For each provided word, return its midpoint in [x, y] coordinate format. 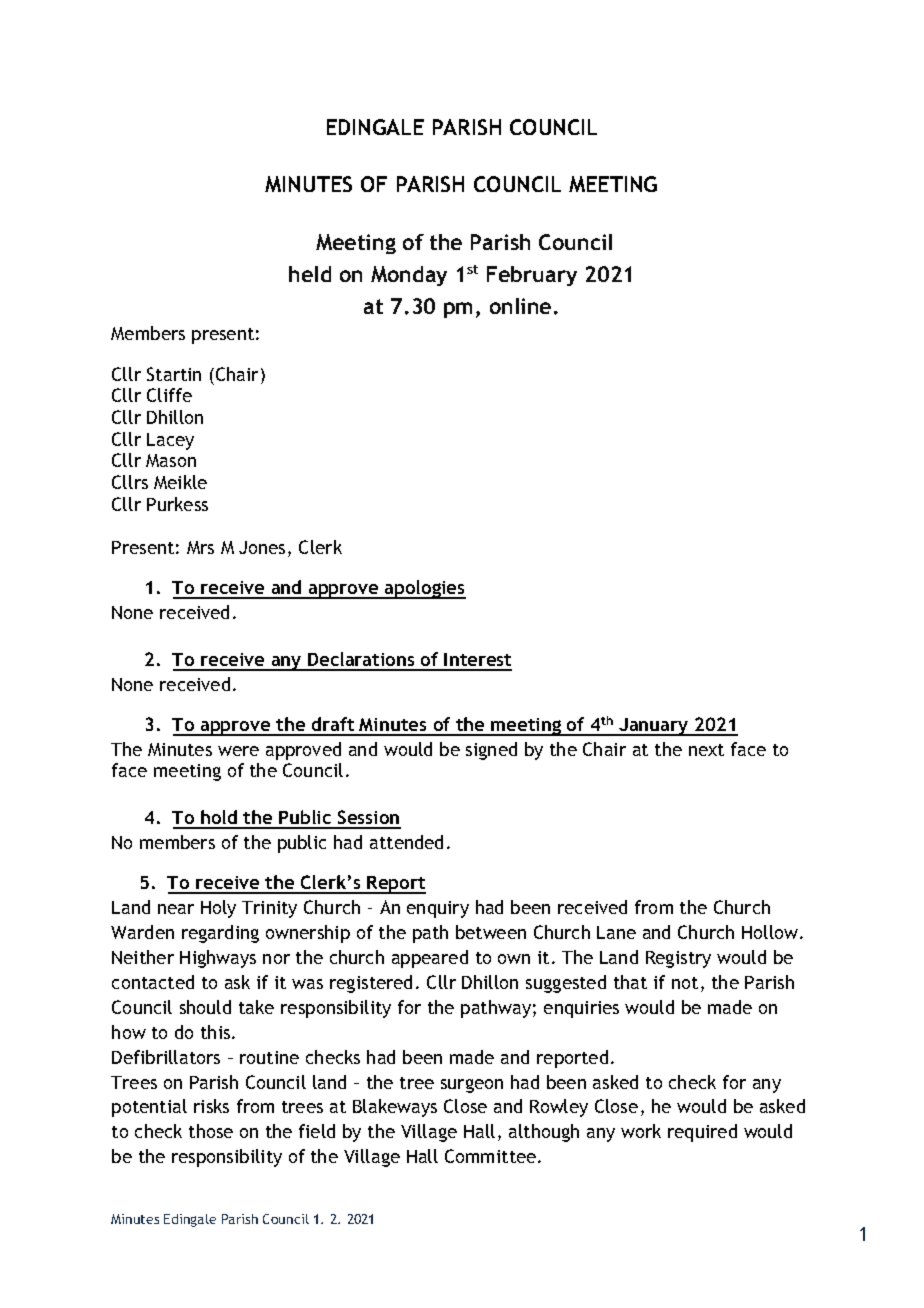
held [310, 274]
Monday [409, 276]
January [654, 727]
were [238, 751]
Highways [218, 959]
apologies [424, 589]
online [520, 306]
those [211, 1131]
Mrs [200, 547]
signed [491, 751]
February [532, 276]
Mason [171, 460]
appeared [430, 959]
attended [406, 842]
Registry [678, 959]
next [706, 750]
